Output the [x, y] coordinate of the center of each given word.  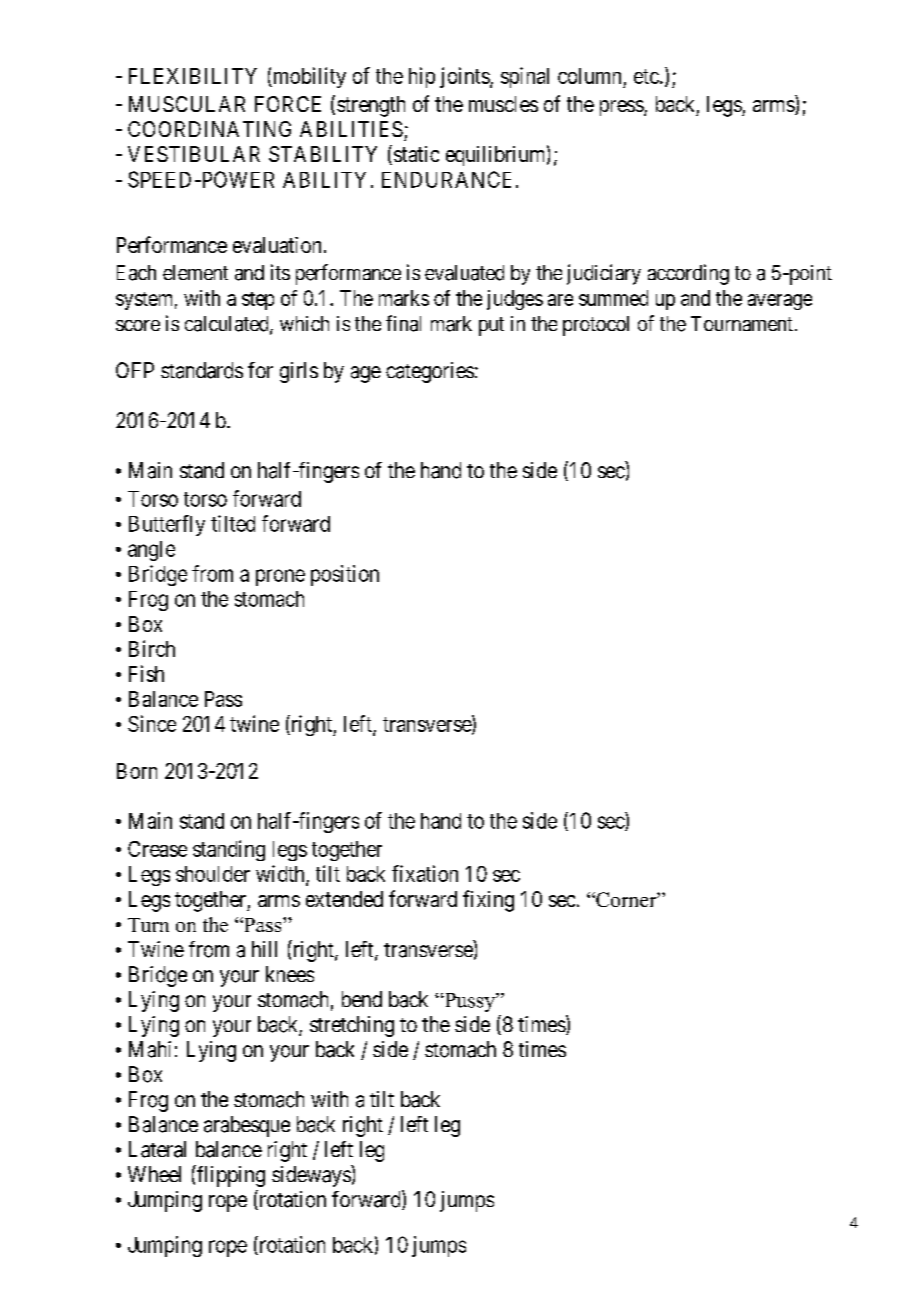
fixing [488, 901]
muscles [503, 104]
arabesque [247, 1126]
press [622, 108]
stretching [352, 1026]
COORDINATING [209, 129]
